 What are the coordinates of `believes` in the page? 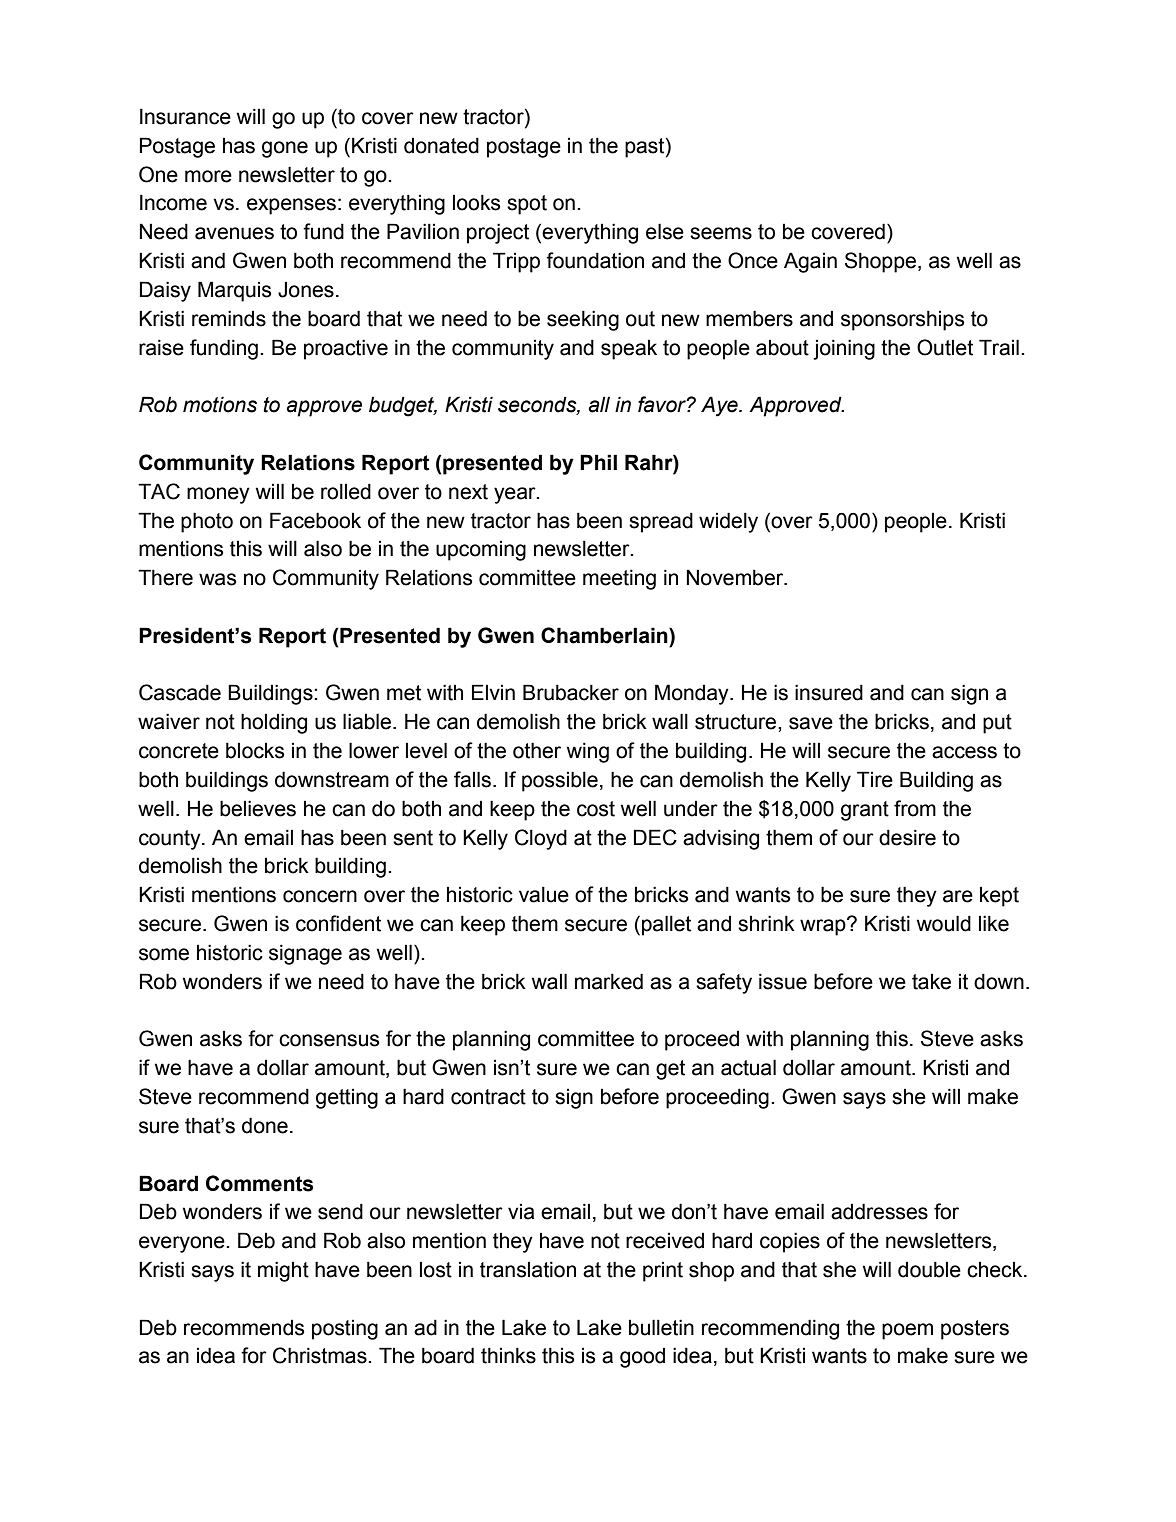 It's located at (258, 808).
